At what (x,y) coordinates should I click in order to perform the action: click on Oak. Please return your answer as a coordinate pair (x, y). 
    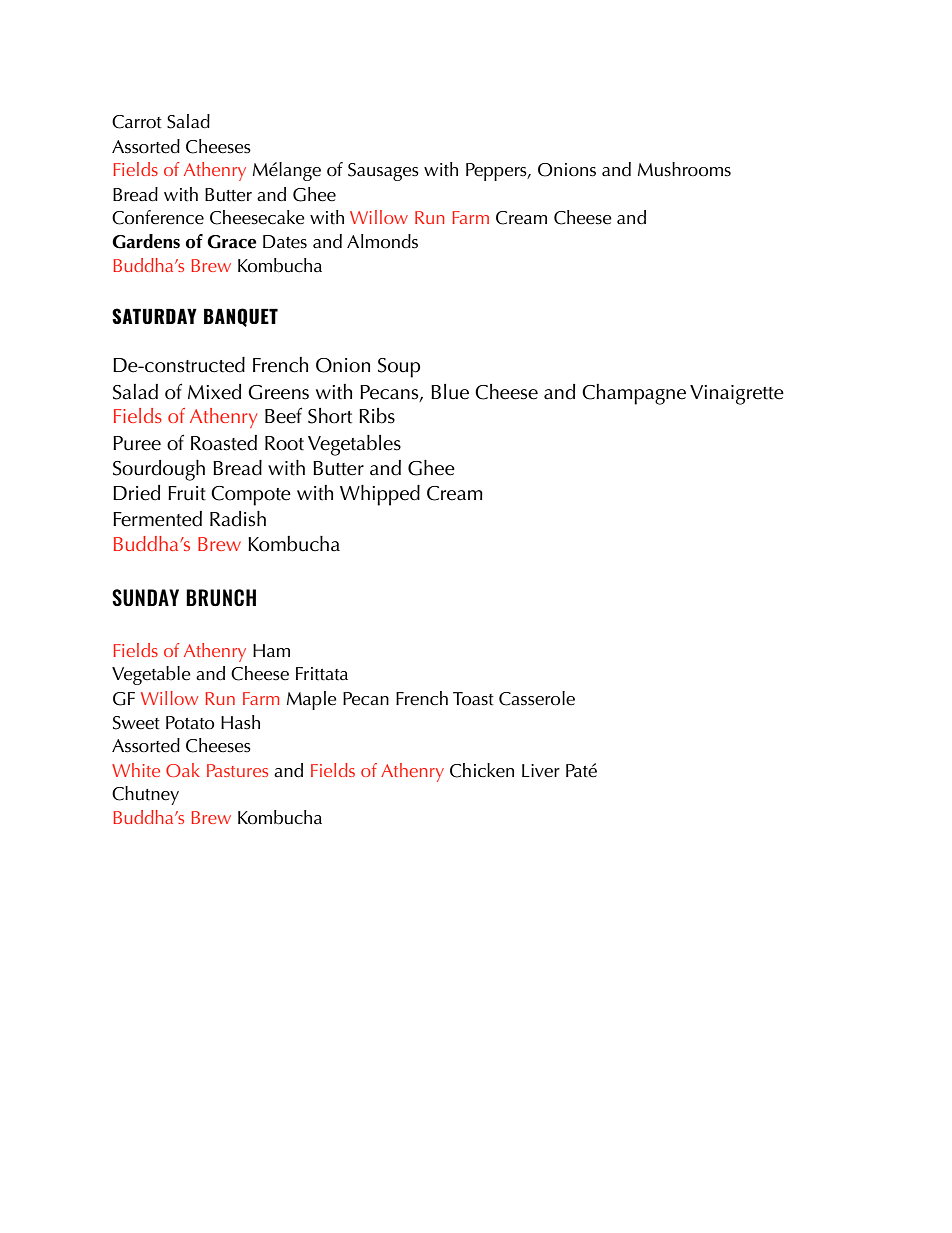
    Looking at the image, I should click on (183, 770).
